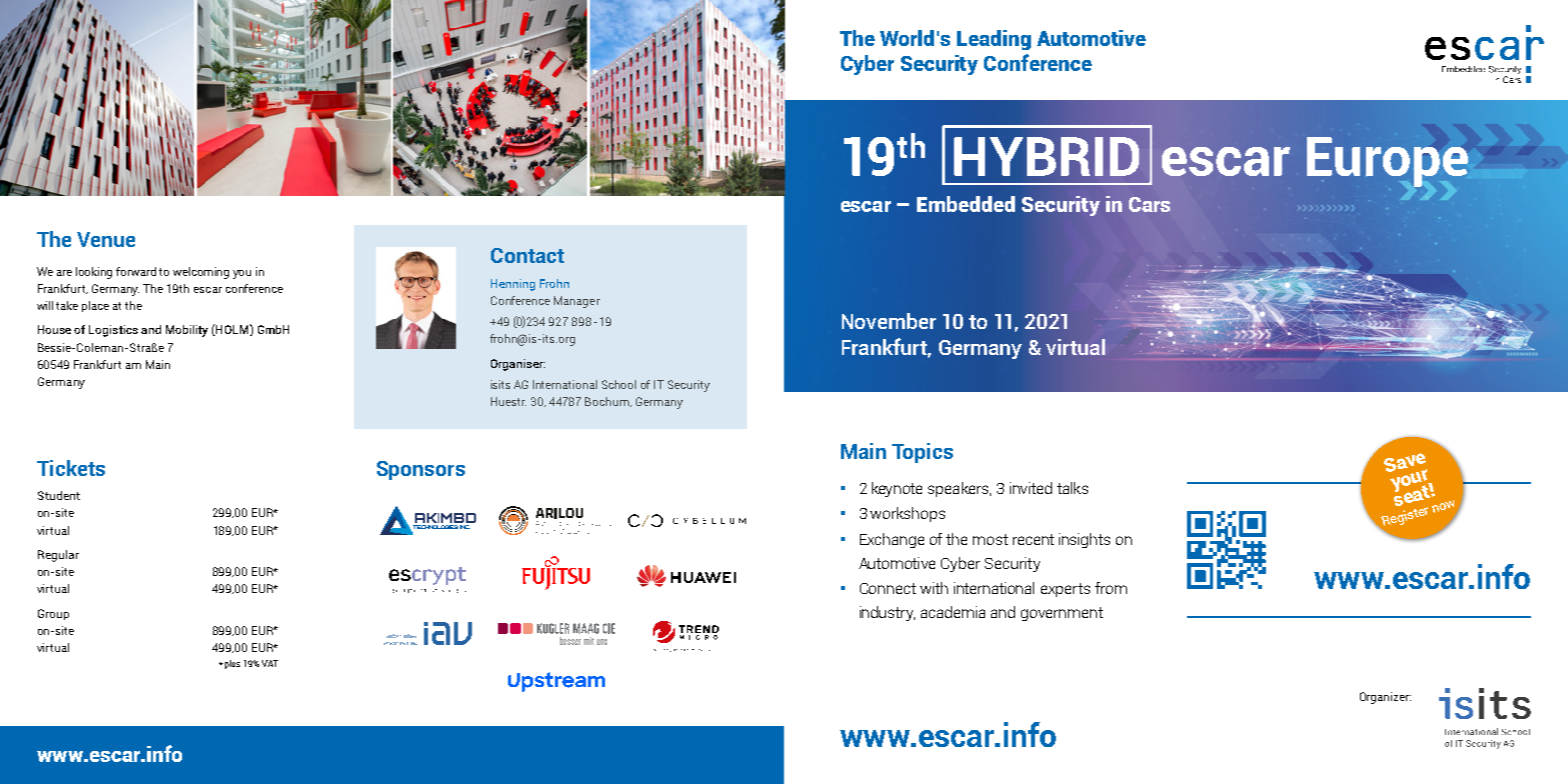  What do you see at coordinates (1149, 204) in the screenshot?
I see `Cars` at bounding box center [1149, 204].
